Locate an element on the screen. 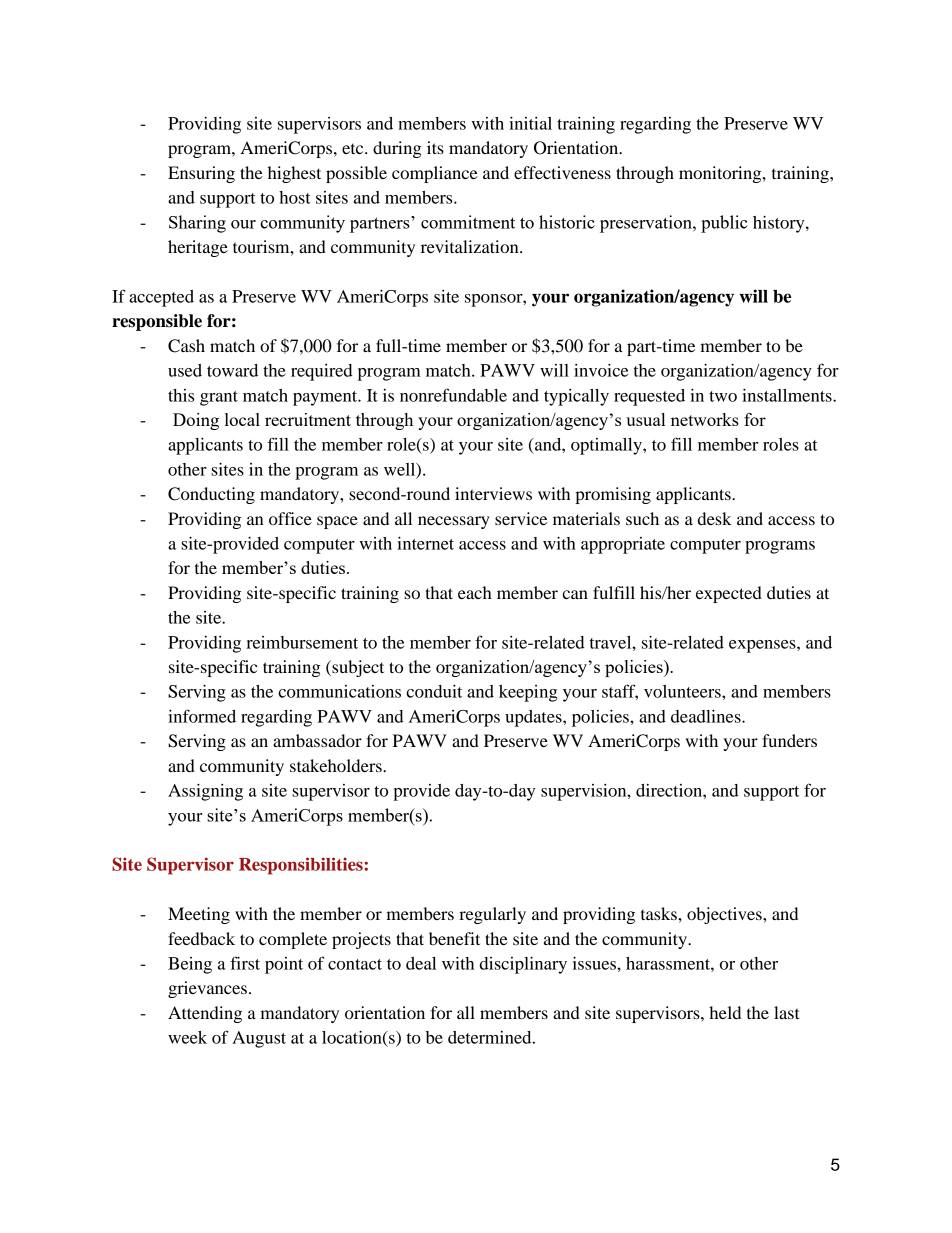 This screenshot has width=952, height=1233. interviews is located at coordinates (493, 493).
